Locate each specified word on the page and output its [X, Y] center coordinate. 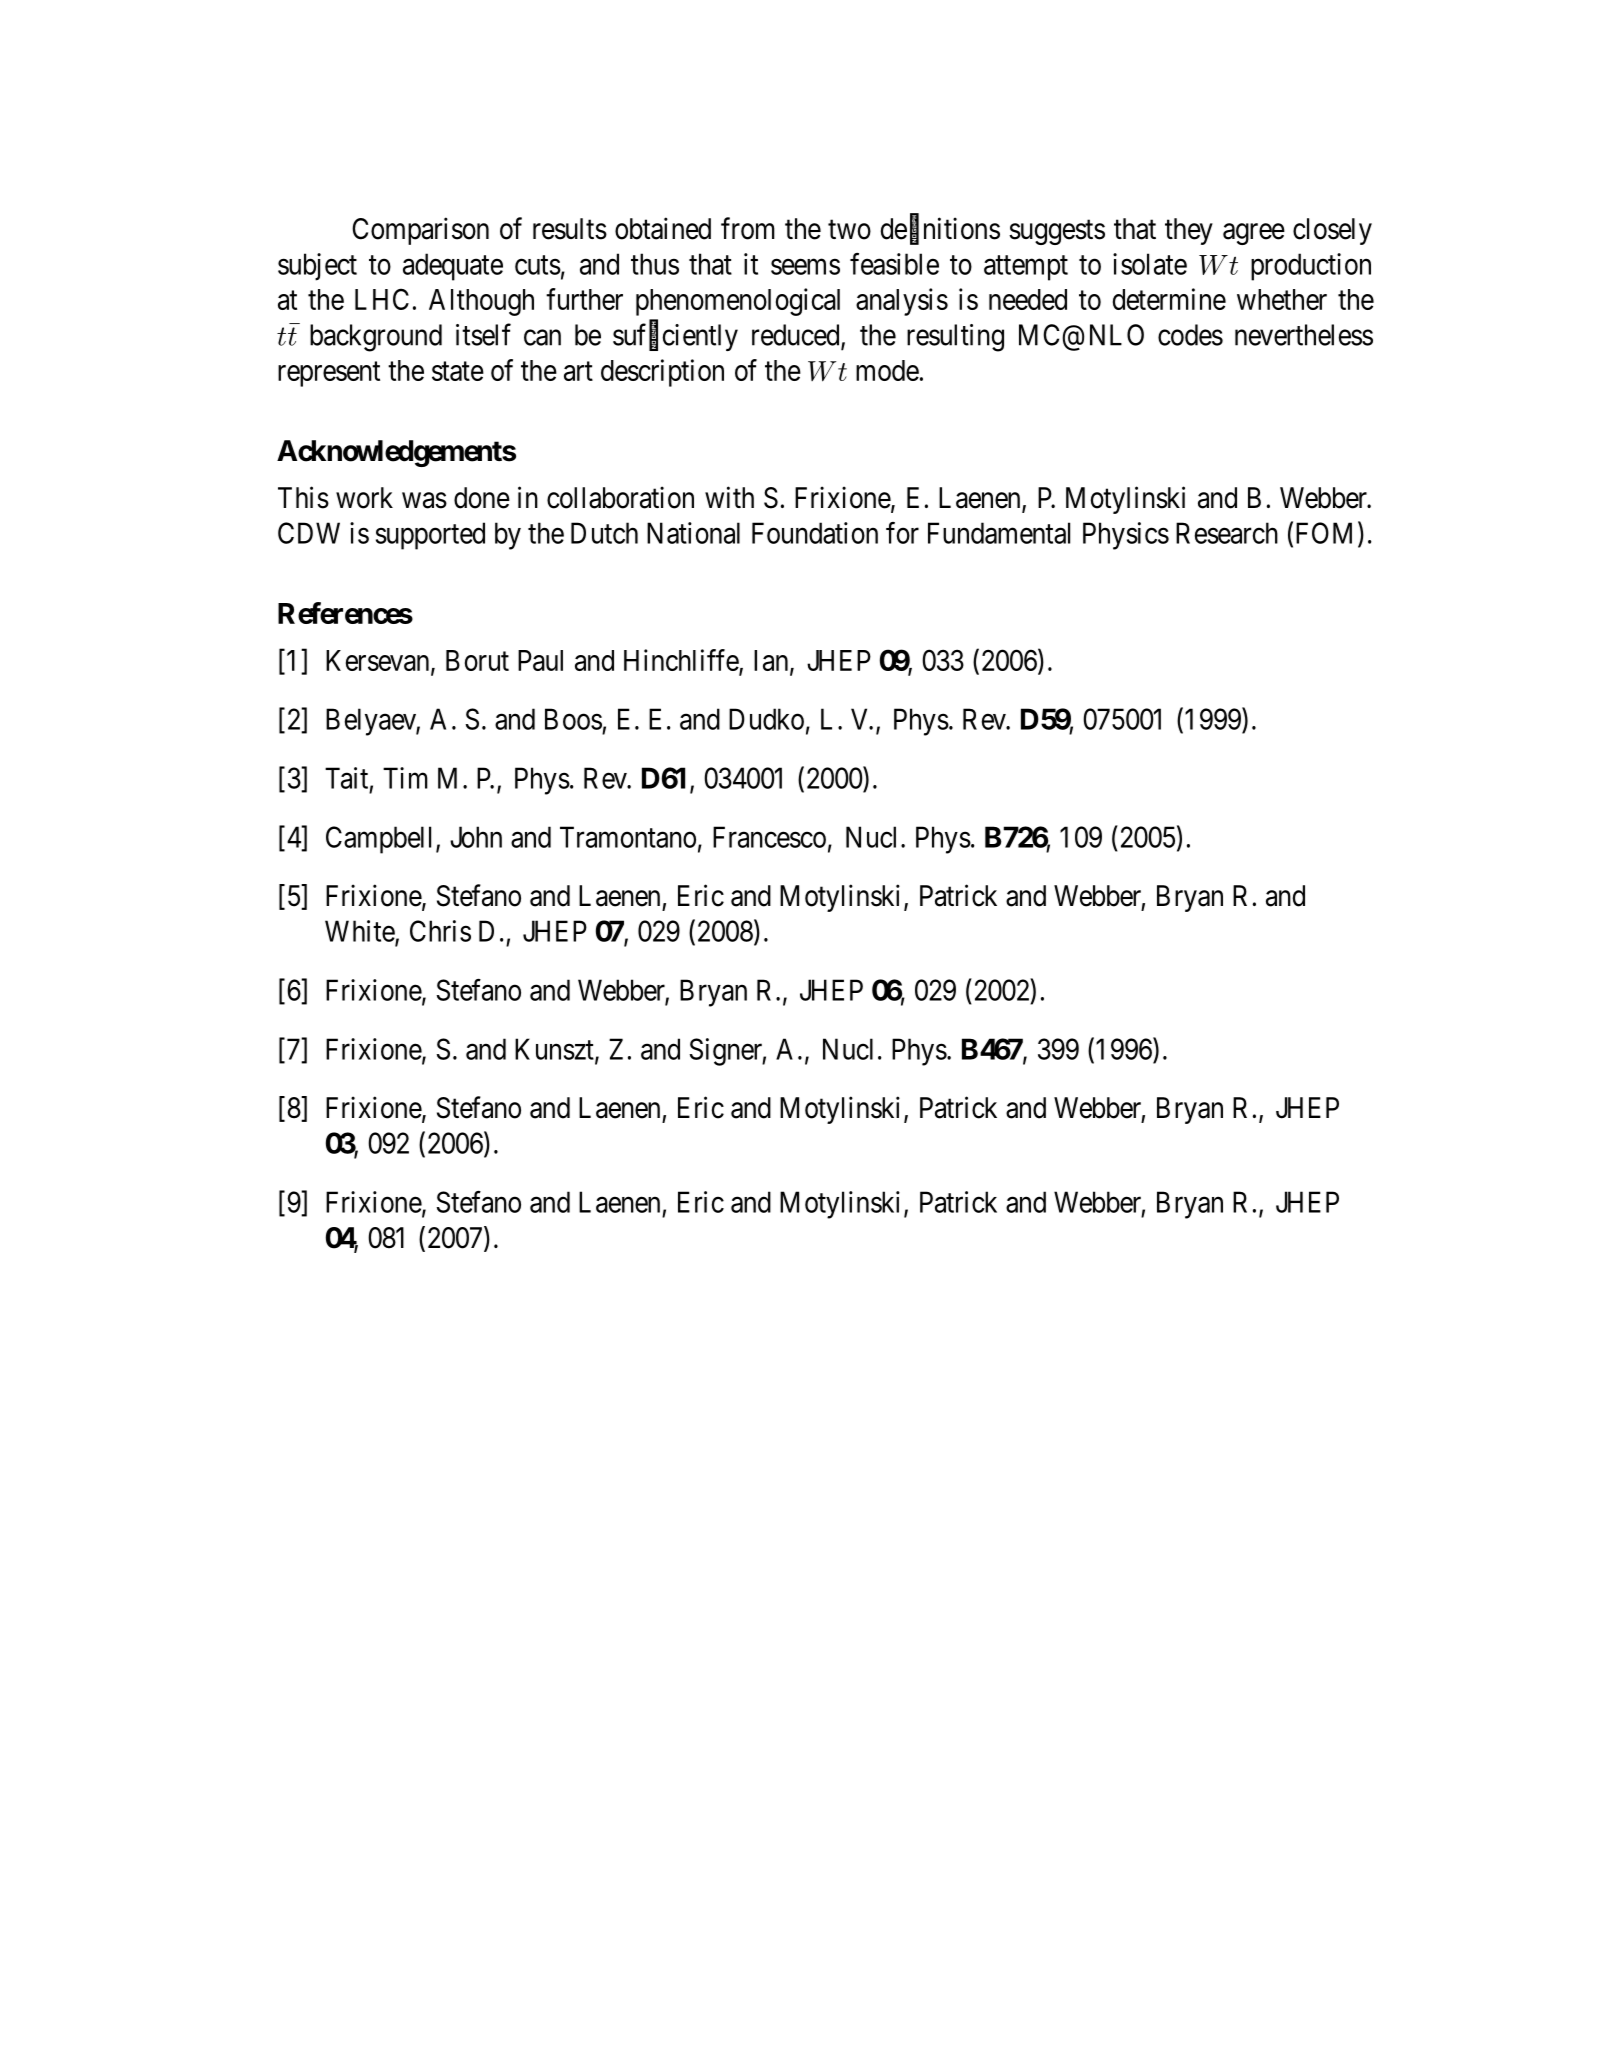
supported [430, 536]
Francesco [769, 837]
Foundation [815, 533]
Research [1227, 533]
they [1189, 231]
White [360, 932]
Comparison [420, 231]
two [849, 230]
